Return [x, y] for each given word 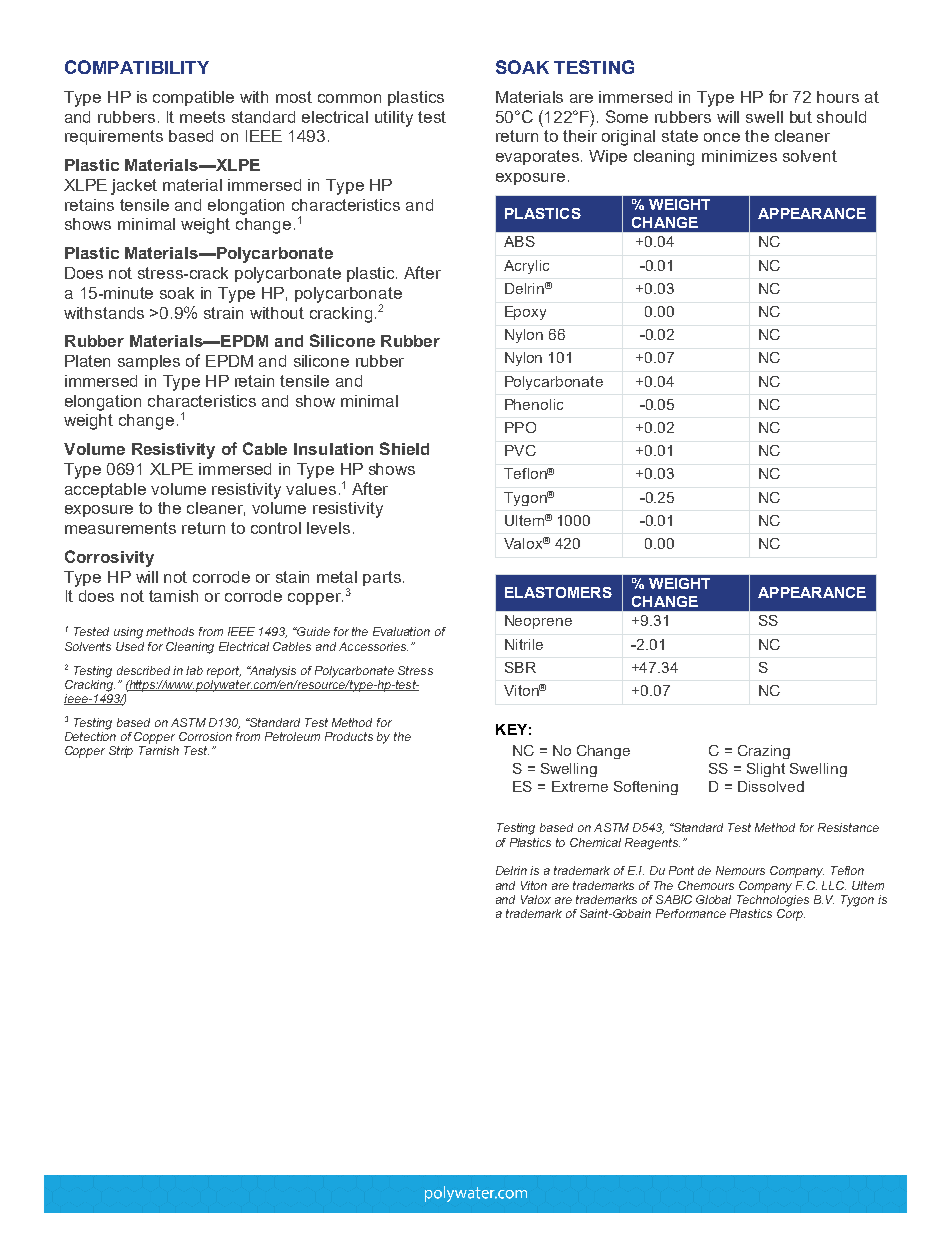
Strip [121, 752]
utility [394, 119]
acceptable [105, 490]
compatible [193, 98]
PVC [520, 450]
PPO [520, 427]
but [801, 117]
